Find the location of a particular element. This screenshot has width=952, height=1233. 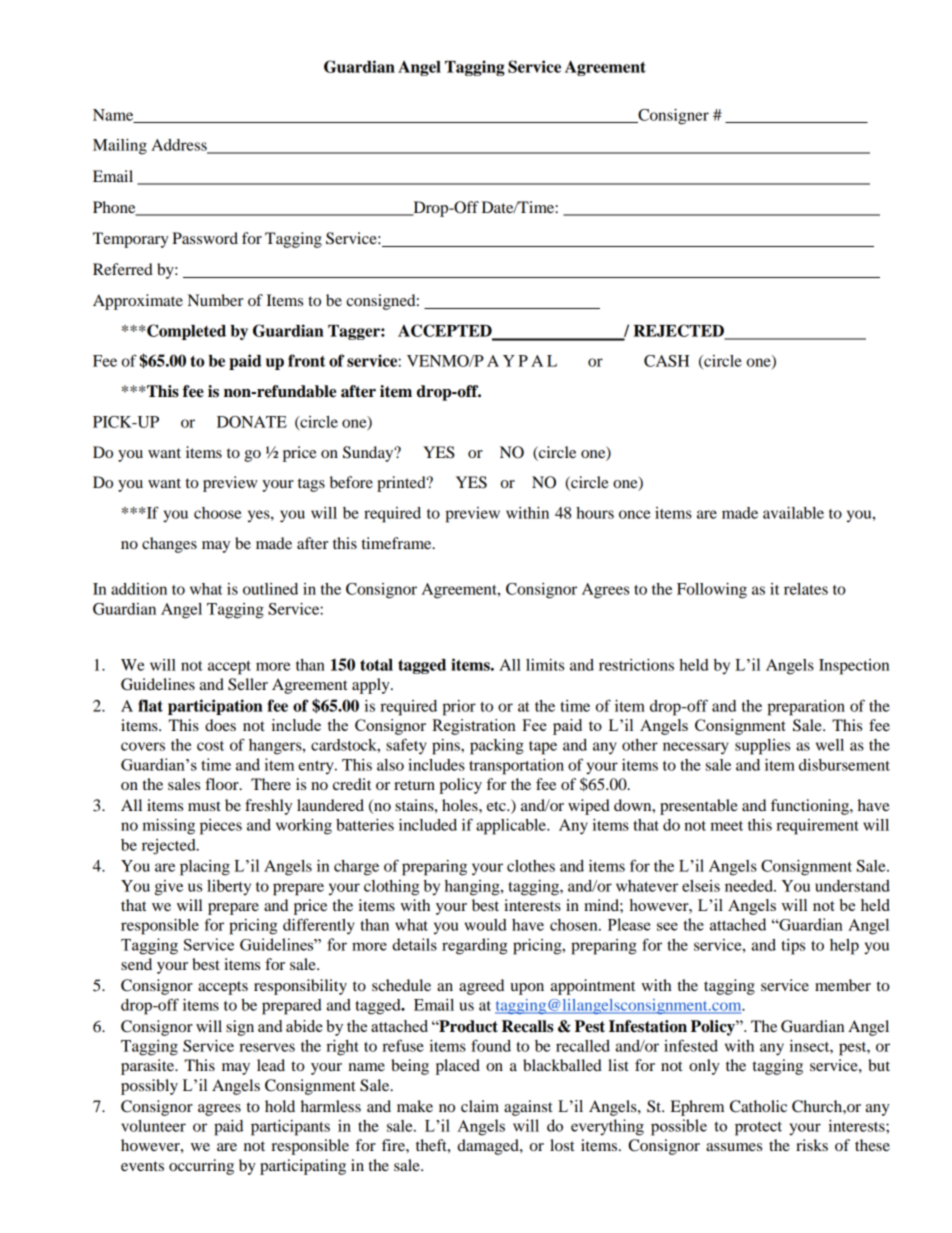

printed is located at coordinates (402, 484).
